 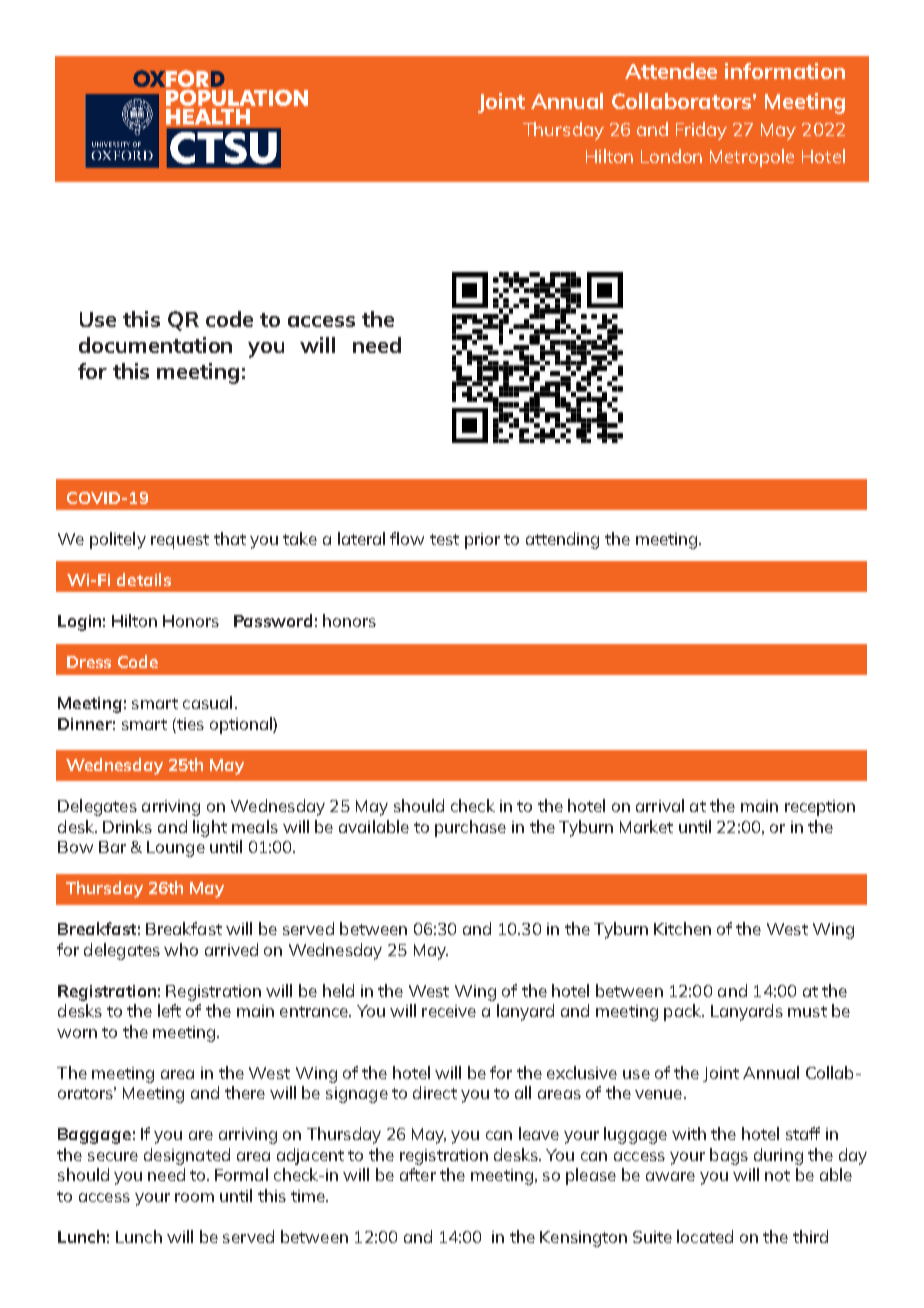 I want to click on prior, so click(x=482, y=541).
